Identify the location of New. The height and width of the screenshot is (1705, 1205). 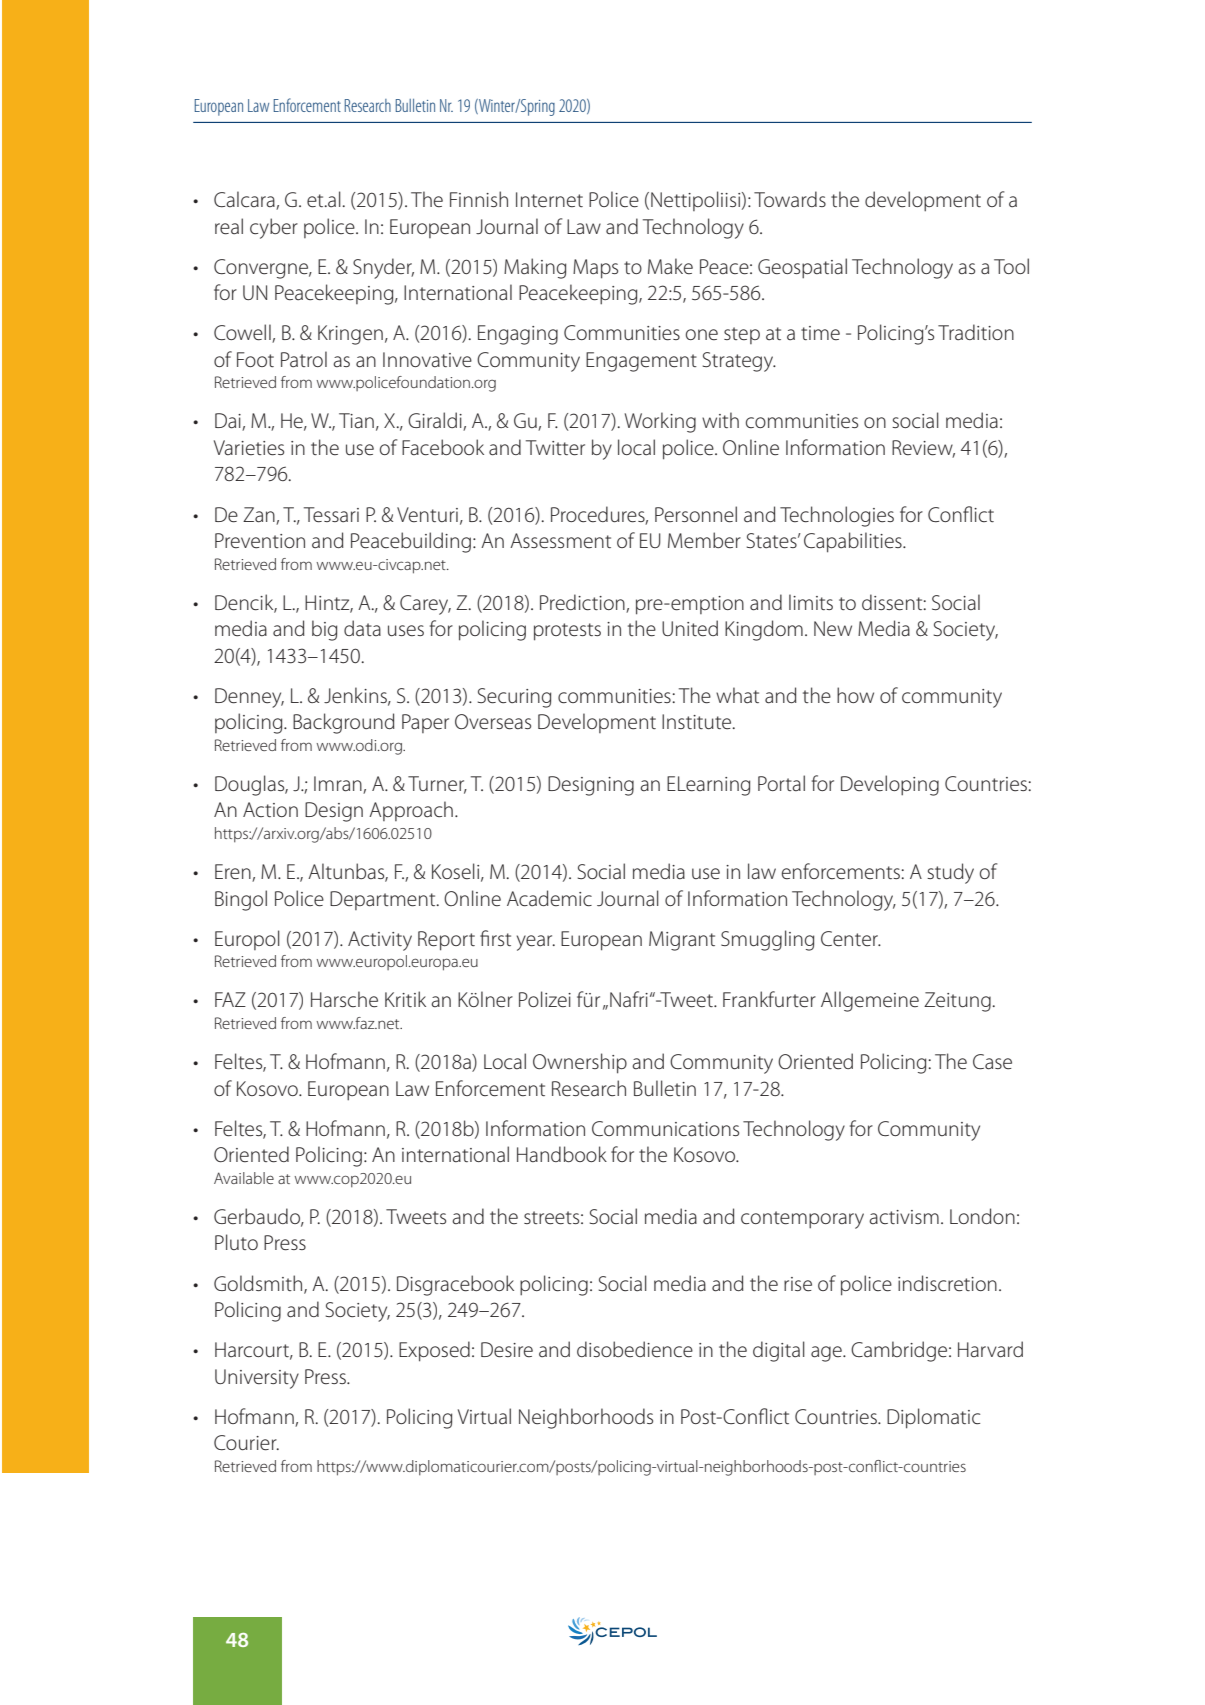
(833, 629).
